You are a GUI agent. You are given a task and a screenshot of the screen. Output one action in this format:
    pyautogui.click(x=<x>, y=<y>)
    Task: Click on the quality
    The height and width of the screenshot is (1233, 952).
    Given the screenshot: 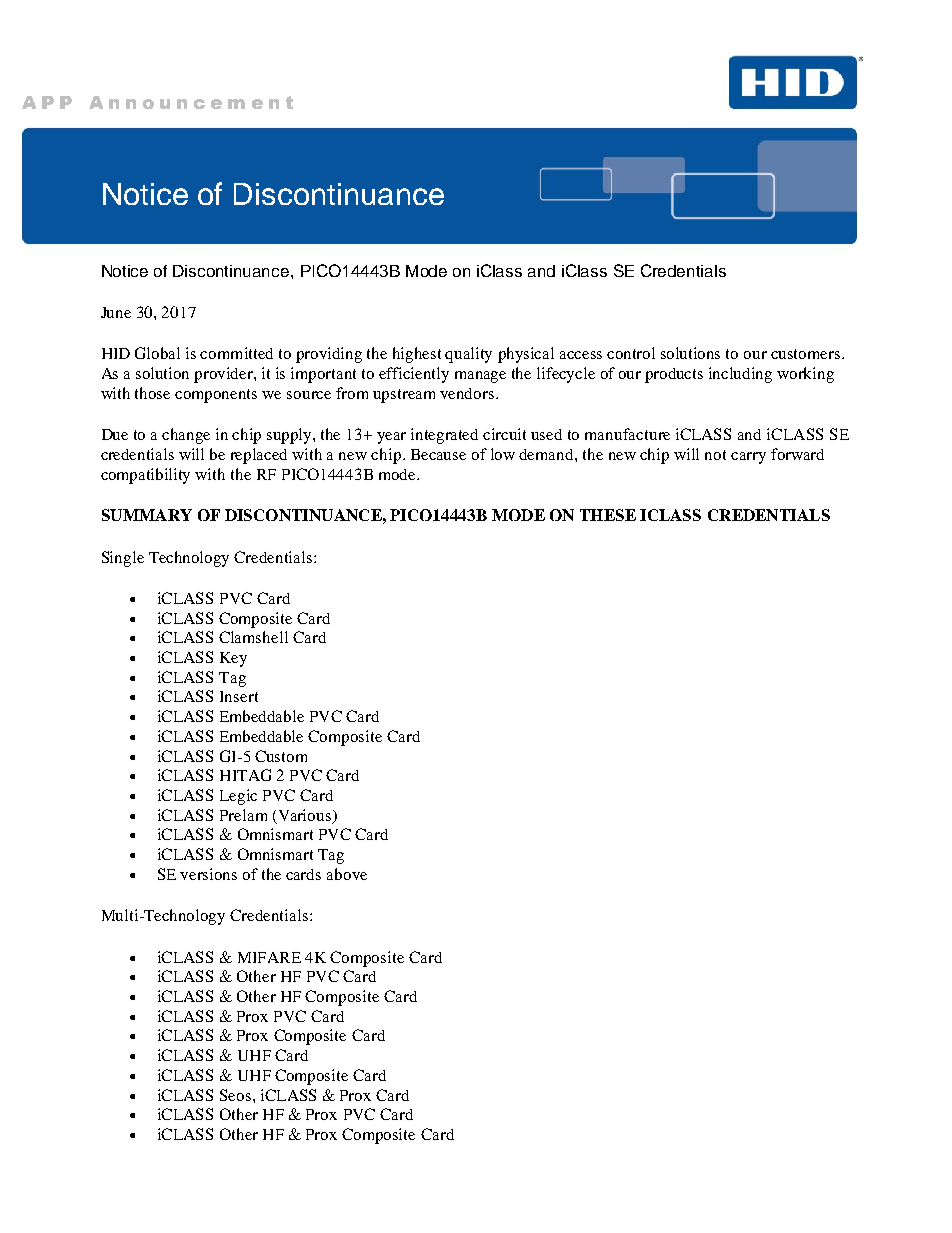 What is the action you would take?
    pyautogui.click(x=468, y=355)
